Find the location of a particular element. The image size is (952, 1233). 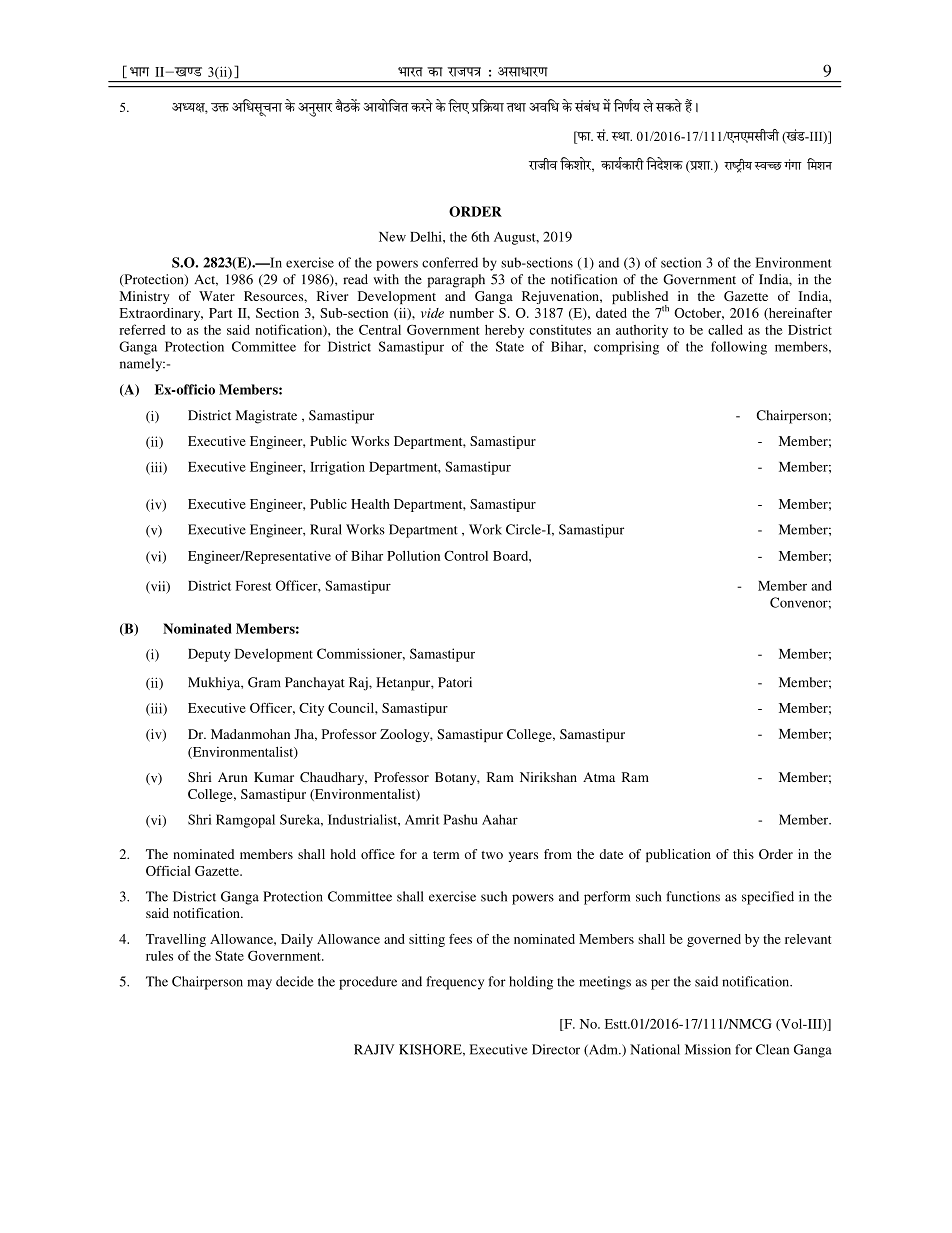

Health is located at coordinates (370, 504).
